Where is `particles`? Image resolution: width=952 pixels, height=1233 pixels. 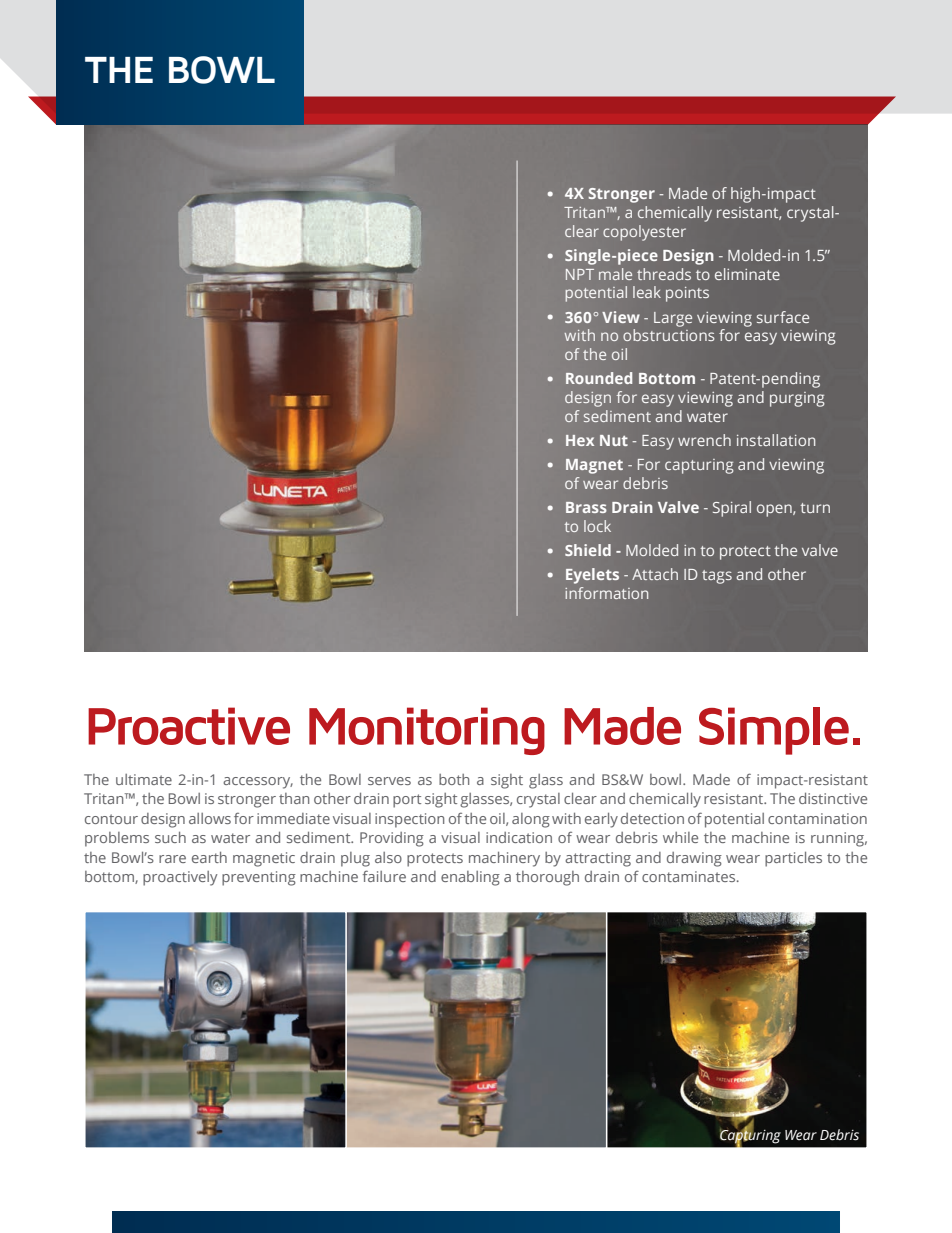
particles is located at coordinates (793, 859).
